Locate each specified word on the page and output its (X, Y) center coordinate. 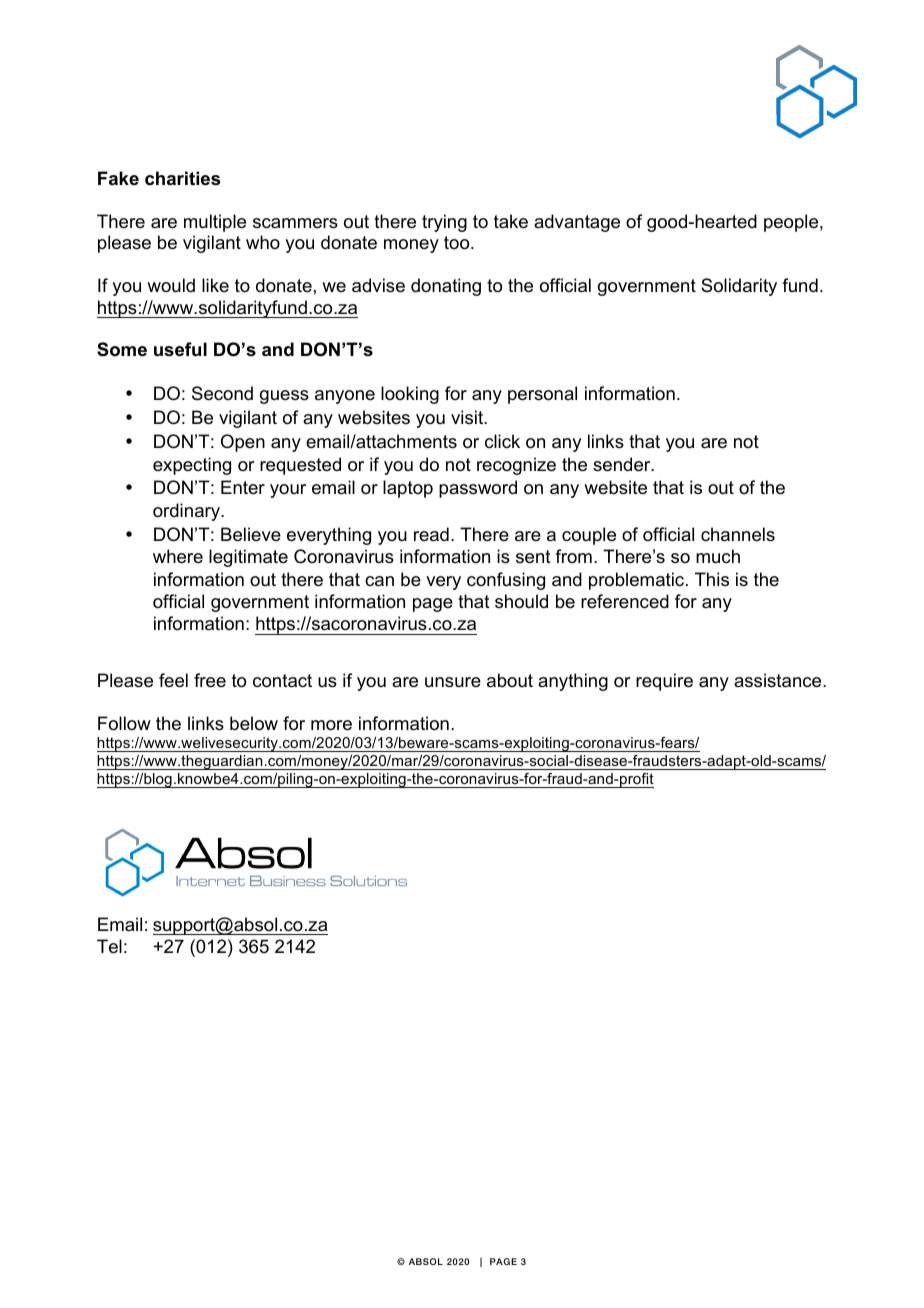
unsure (453, 682)
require (664, 682)
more (331, 725)
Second (222, 393)
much (718, 556)
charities (182, 178)
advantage (577, 223)
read (431, 534)
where (178, 556)
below (254, 723)
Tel (109, 946)
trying (444, 223)
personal (542, 395)
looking (410, 395)
